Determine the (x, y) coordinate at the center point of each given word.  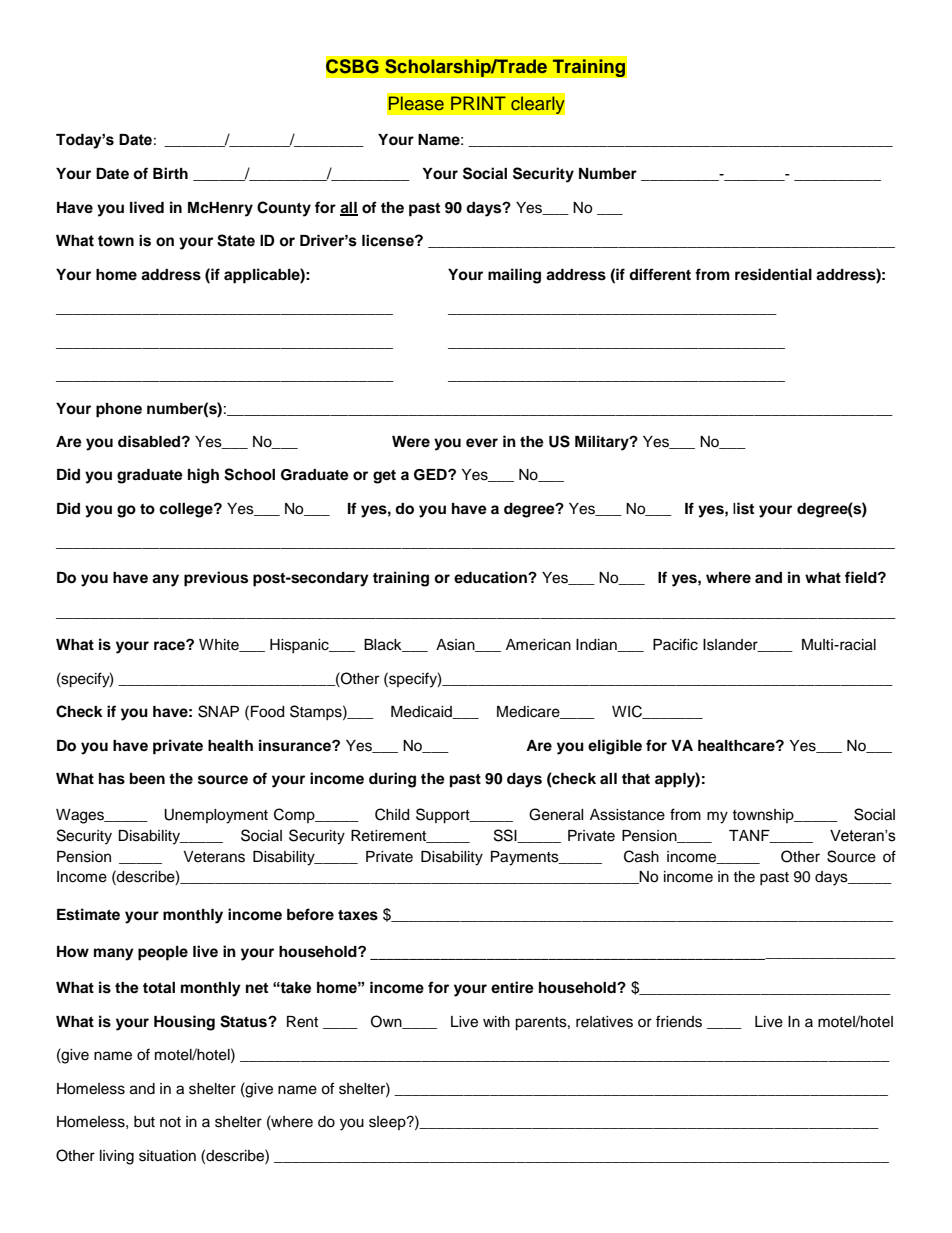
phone (119, 410)
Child (392, 814)
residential (773, 274)
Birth (170, 173)
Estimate (88, 914)
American (538, 645)
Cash (641, 856)
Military (603, 443)
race (170, 645)
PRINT (478, 103)
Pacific (675, 644)
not (170, 1122)
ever (482, 443)
